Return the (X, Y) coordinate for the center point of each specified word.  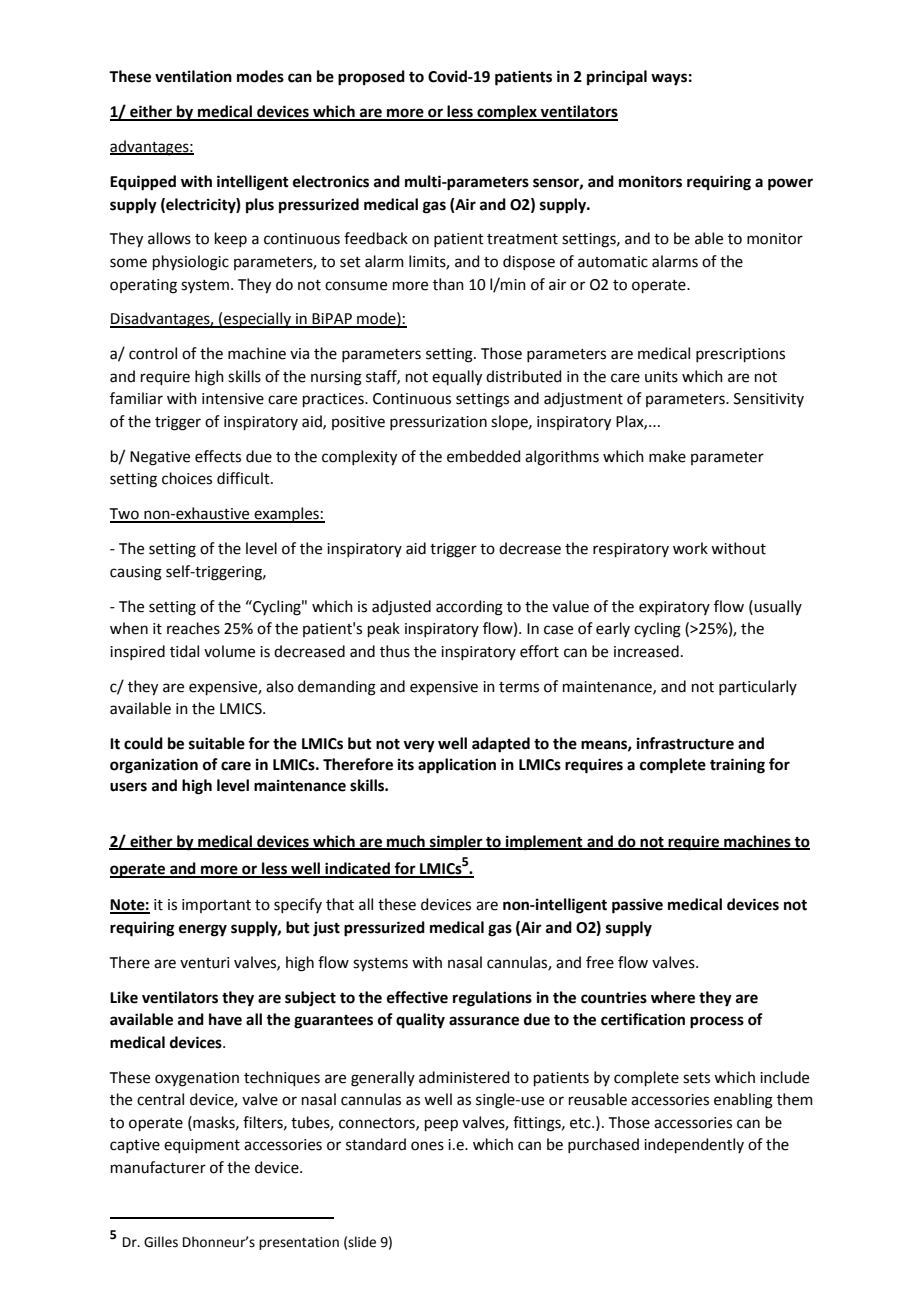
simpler (456, 843)
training (737, 766)
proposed (371, 78)
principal (617, 78)
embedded (484, 456)
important (216, 906)
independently (694, 1145)
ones (427, 1146)
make (667, 456)
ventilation (193, 76)
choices (187, 478)
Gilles (161, 1242)
